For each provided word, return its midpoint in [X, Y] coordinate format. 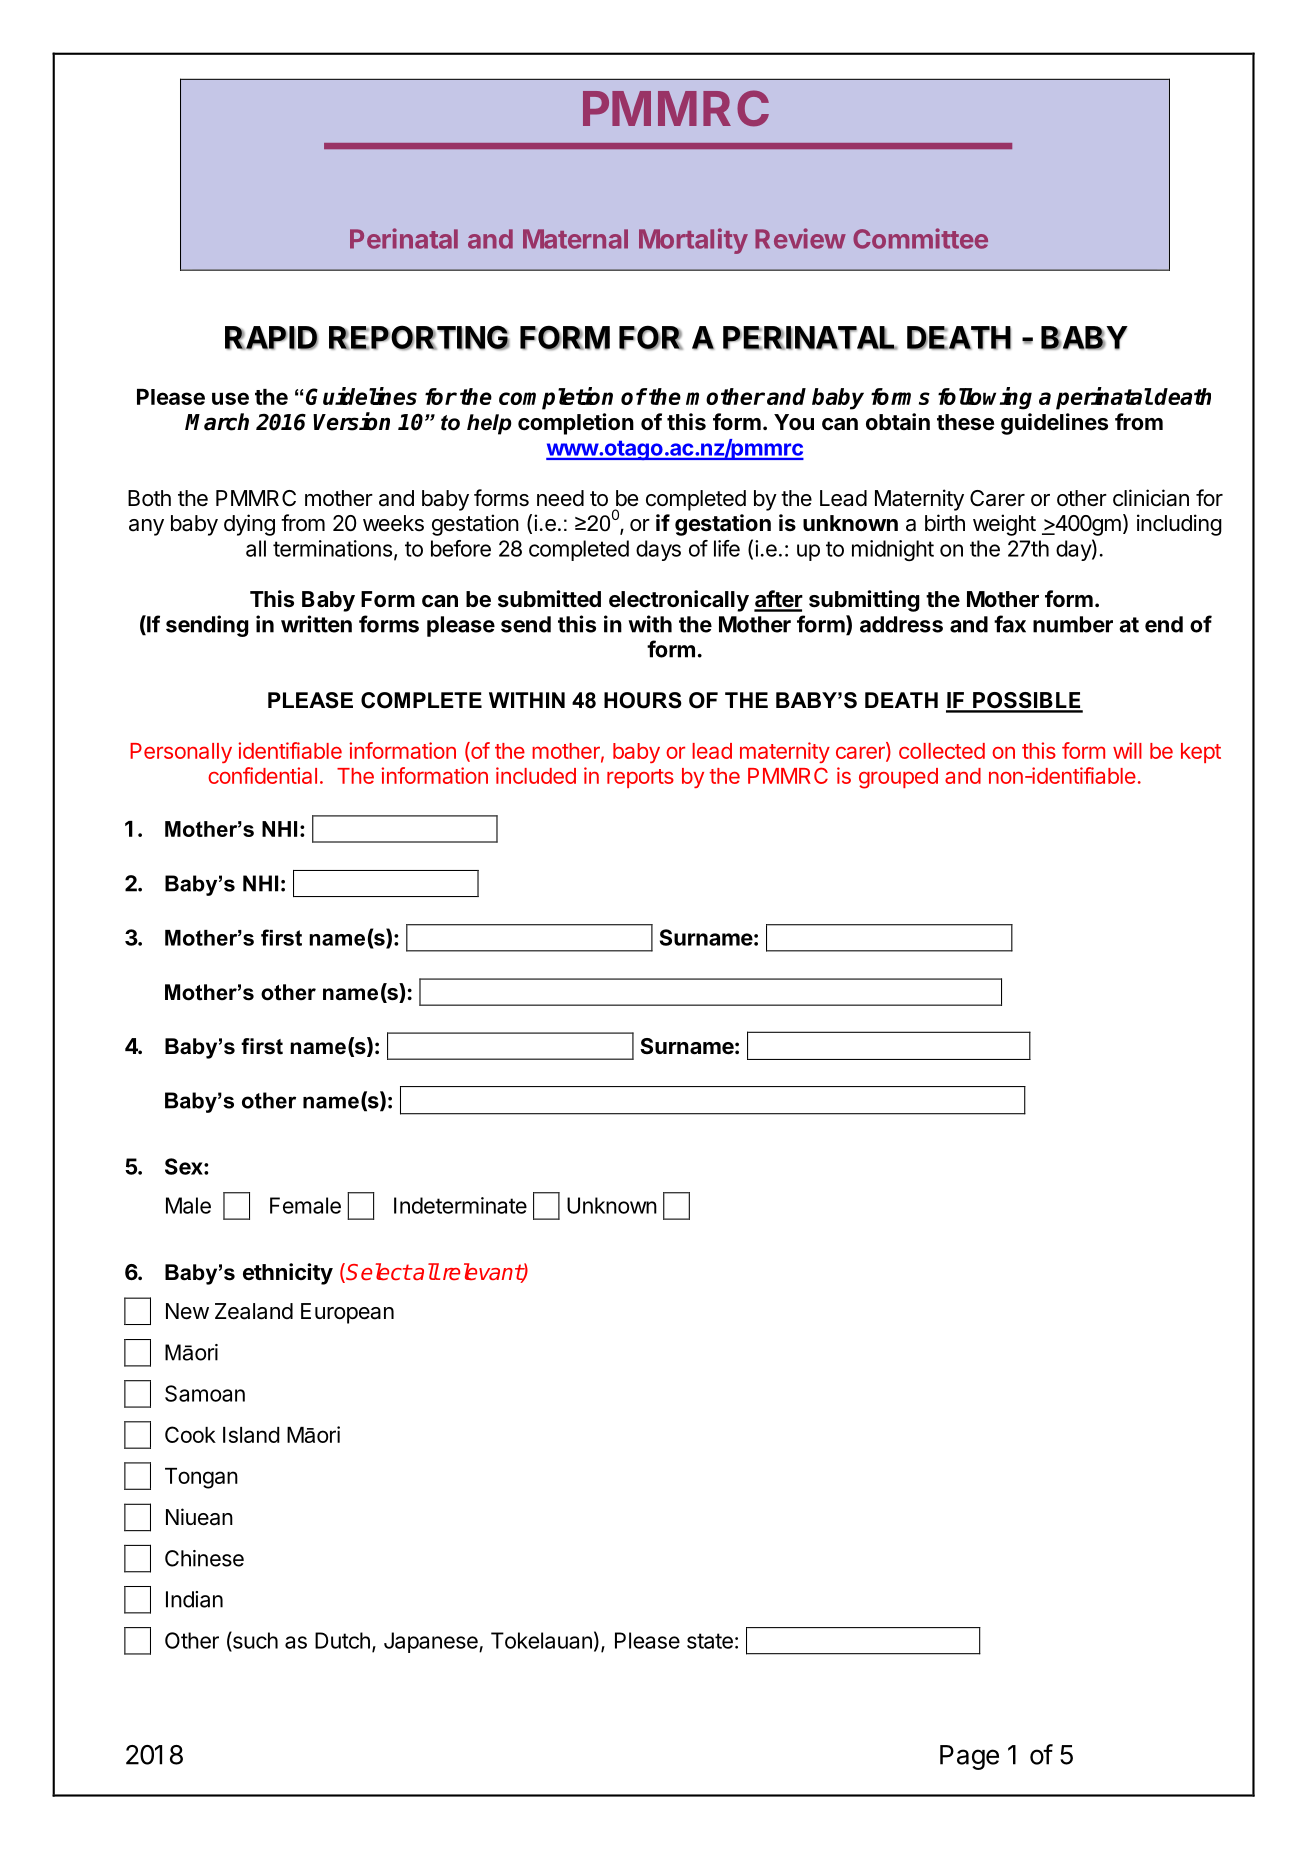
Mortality [693, 241]
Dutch [342, 1640]
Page [969, 1757]
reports [640, 778]
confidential [262, 775]
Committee [920, 238]
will [1127, 750]
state [710, 1641]
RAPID [271, 338]
